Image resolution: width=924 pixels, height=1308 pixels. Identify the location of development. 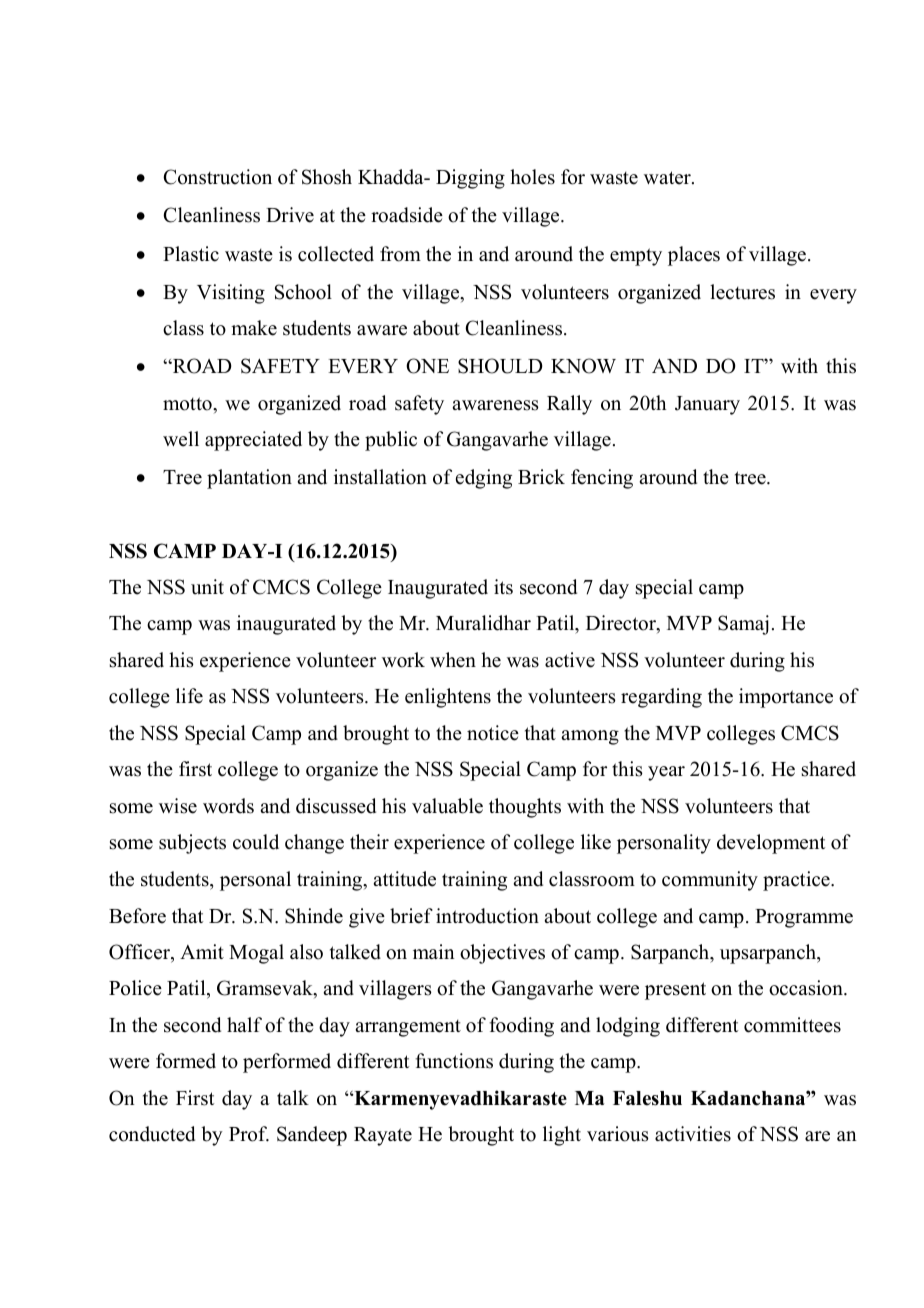
(771, 844).
